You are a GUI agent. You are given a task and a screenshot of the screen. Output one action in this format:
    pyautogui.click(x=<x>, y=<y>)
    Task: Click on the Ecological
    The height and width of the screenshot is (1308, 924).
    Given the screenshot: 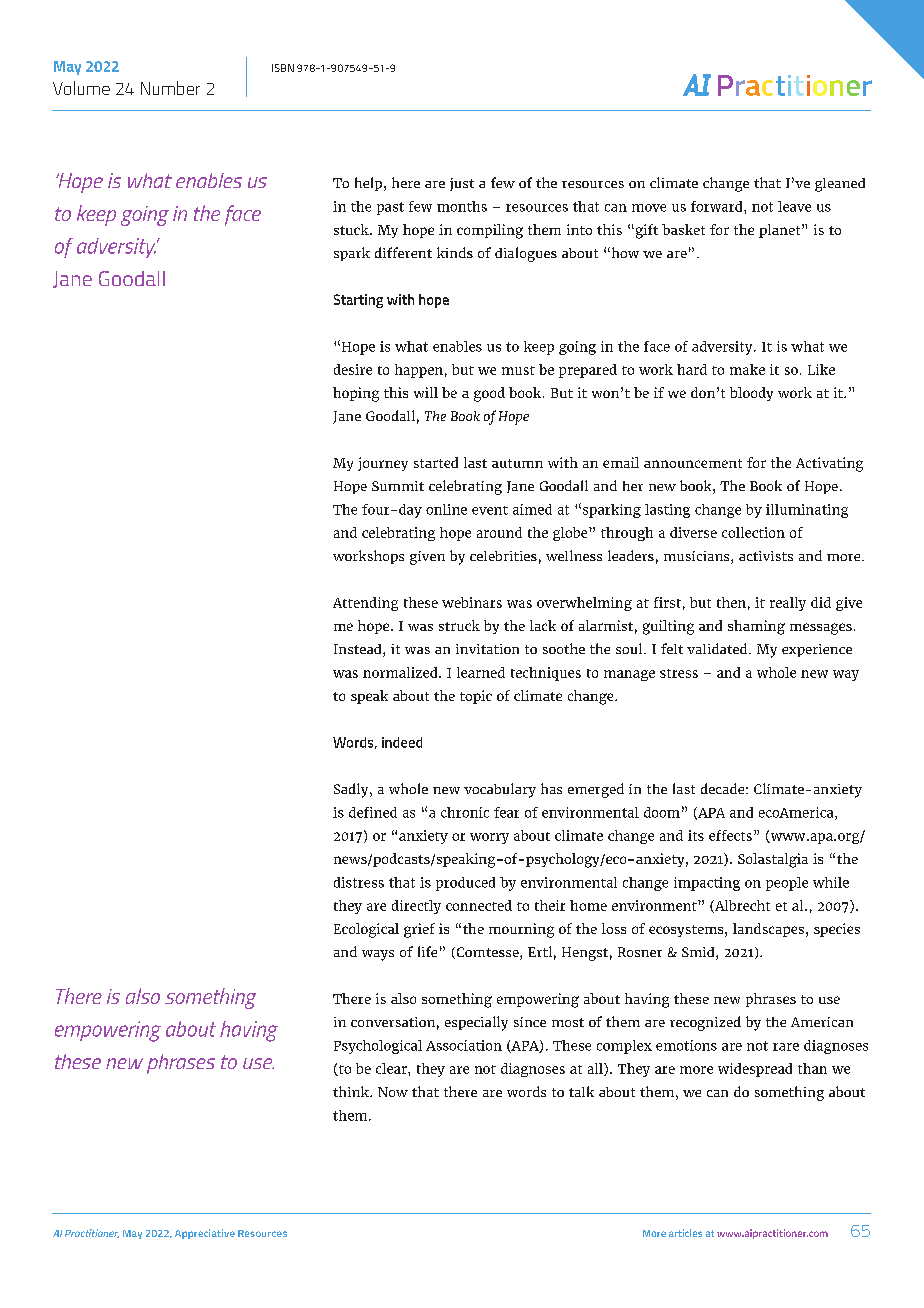 What is the action you would take?
    pyautogui.click(x=366, y=930)
